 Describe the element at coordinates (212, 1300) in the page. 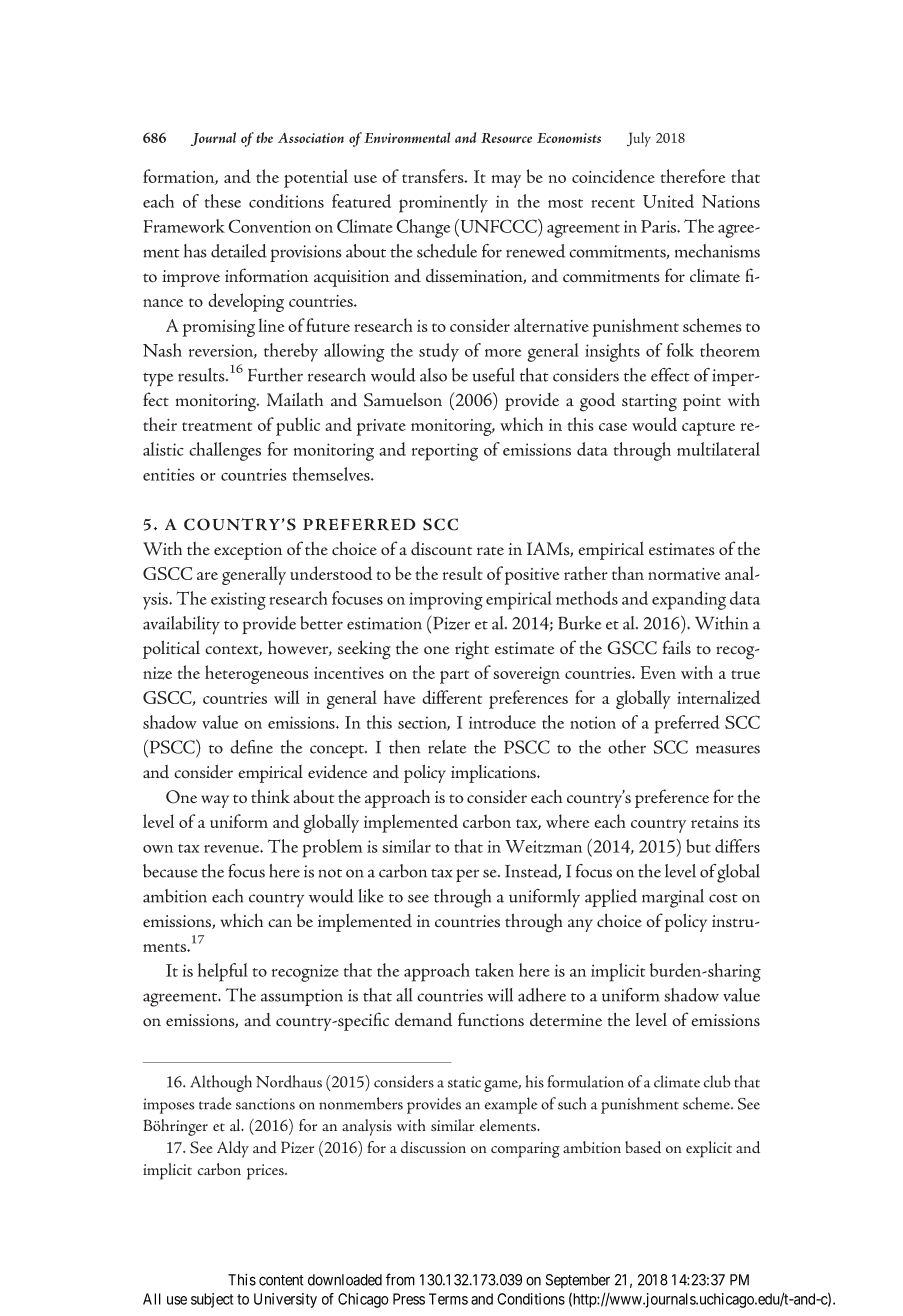

I see `subject` at that location.
